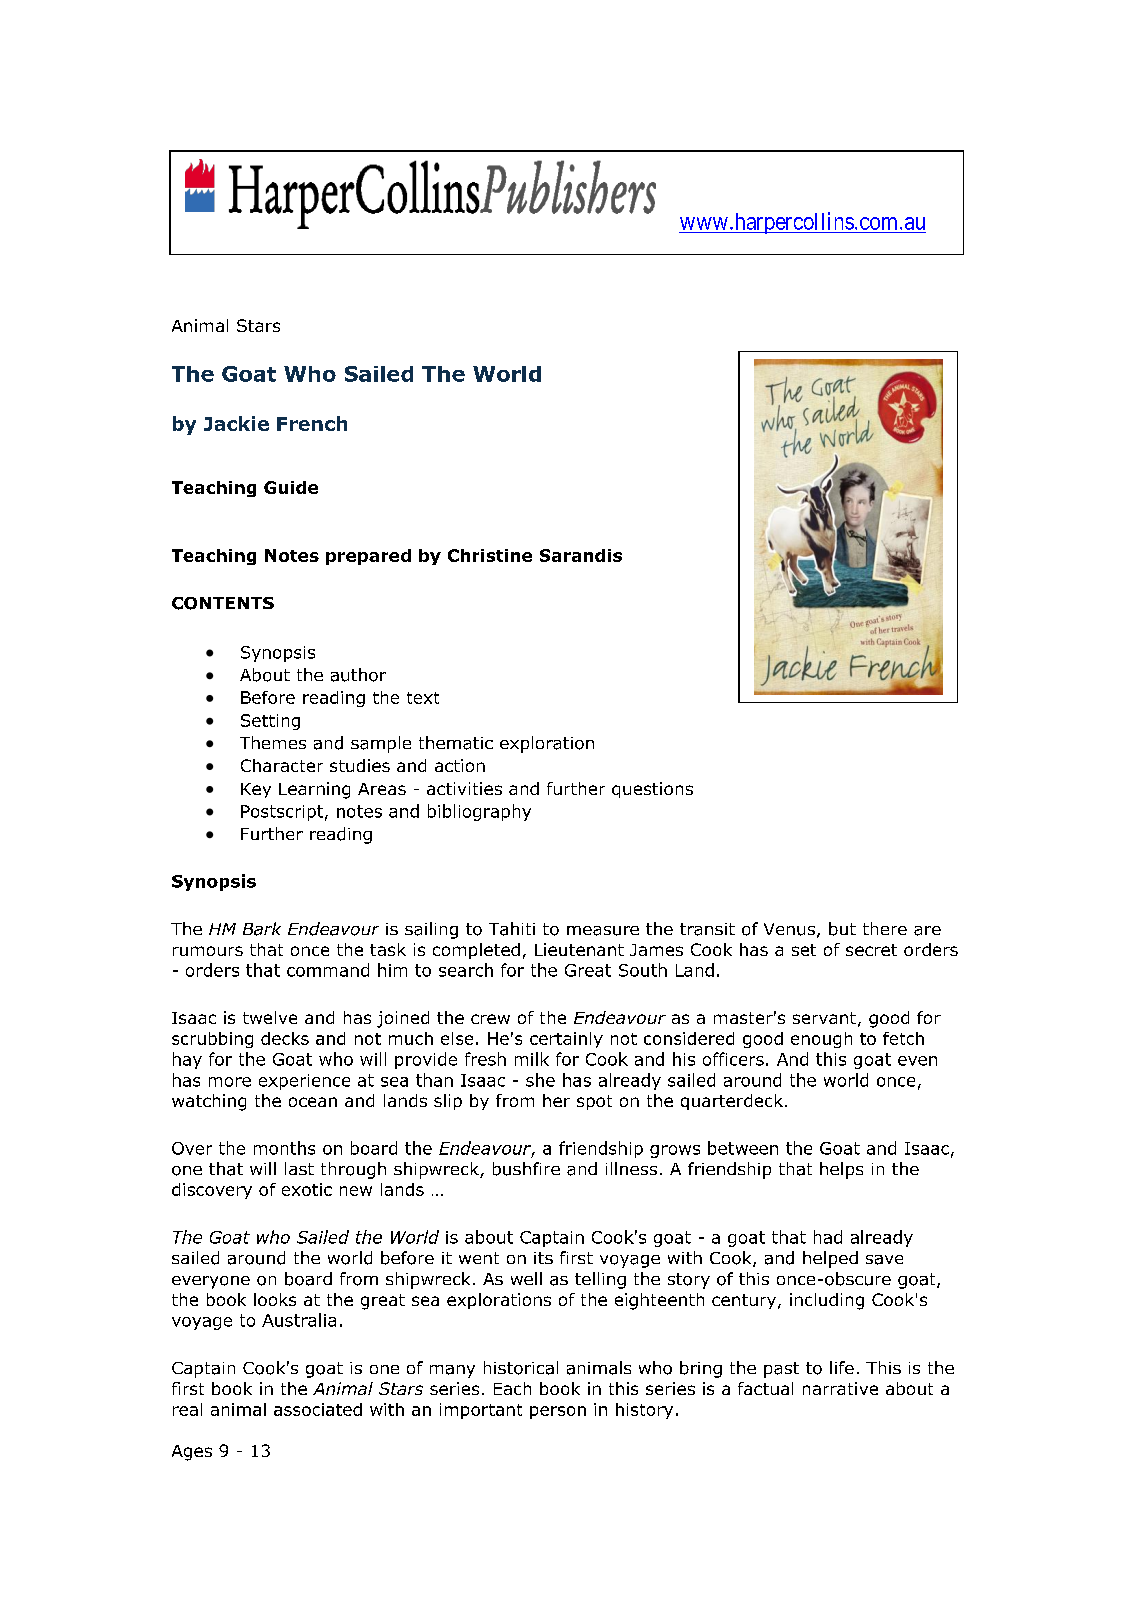 The image size is (1132, 1600). What do you see at coordinates (558, 1412) in the screenshot?
I see `person` at bounding box center [558, 1412].
